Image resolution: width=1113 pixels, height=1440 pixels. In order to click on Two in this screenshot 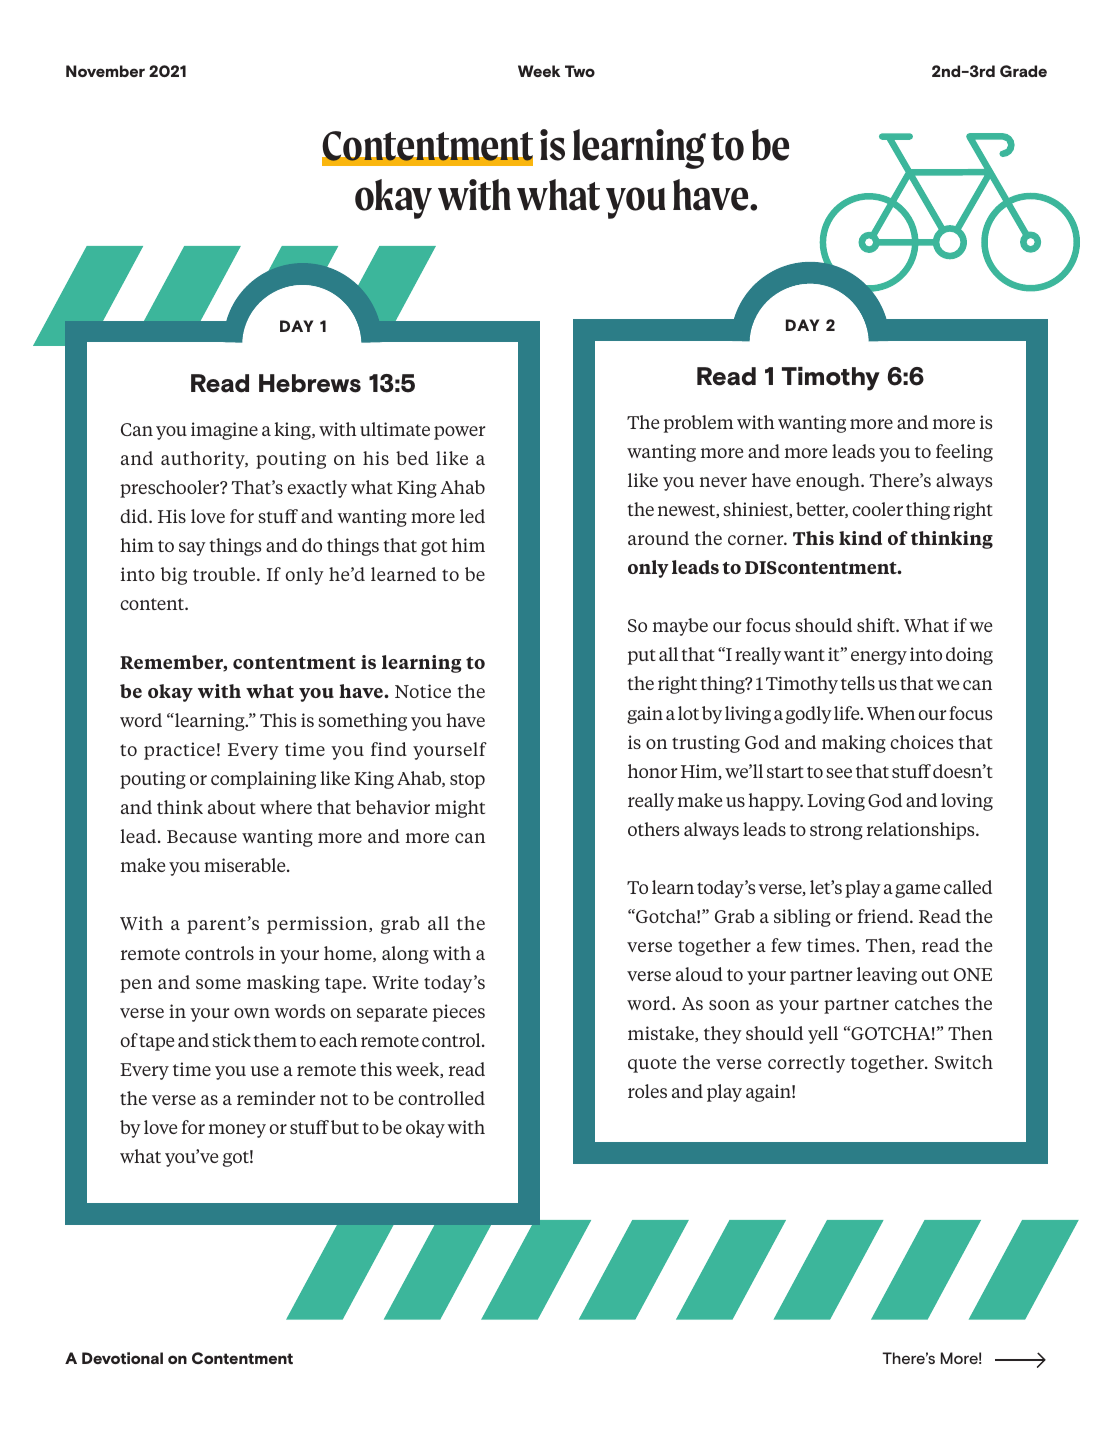, I will do `click(580, 71)`.
